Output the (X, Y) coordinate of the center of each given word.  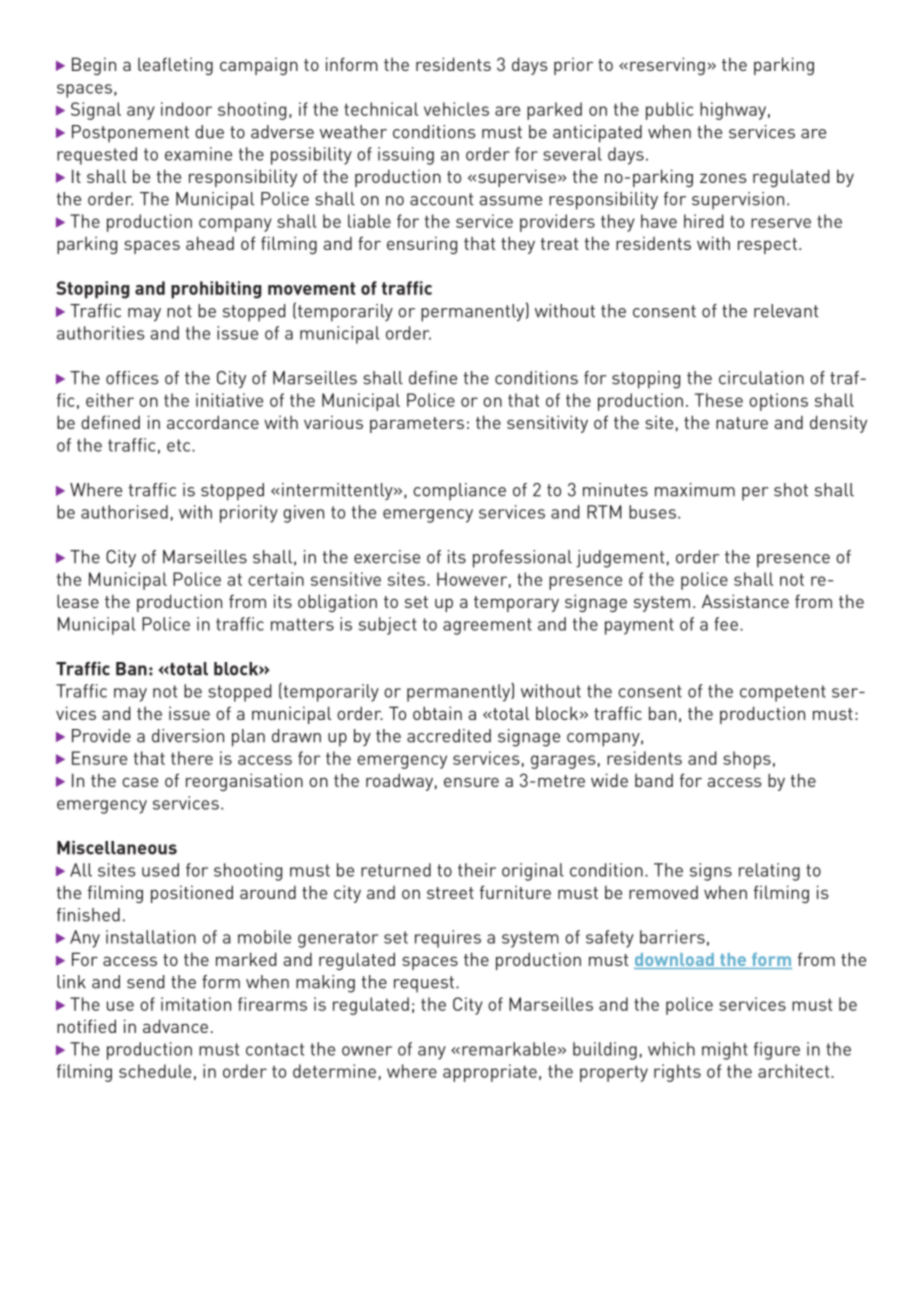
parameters (417, 425)
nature (742, 423)
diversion (188, 736)
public (669, 111)
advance (175, 1026)
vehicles (456, 109)
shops (747, 760)
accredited (449, 736)
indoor (186, 109)
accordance (213, 422)
